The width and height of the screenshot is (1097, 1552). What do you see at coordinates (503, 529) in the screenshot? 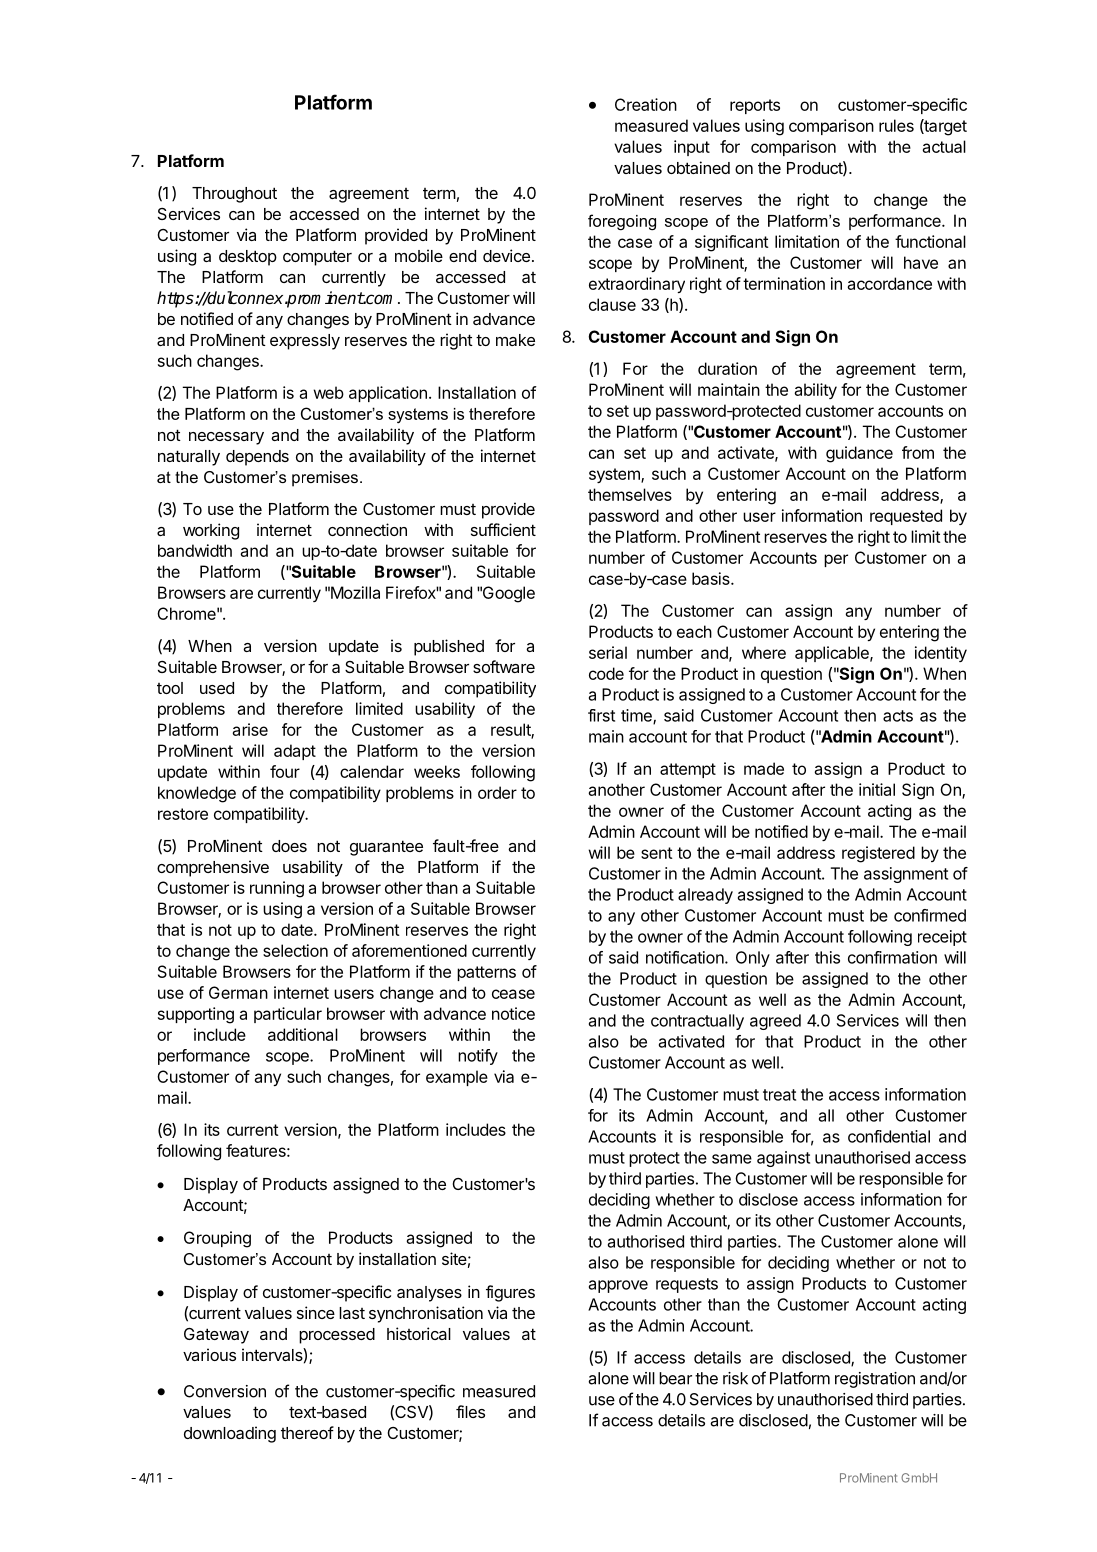
I see `sufficient` at bounding box center [503, 529].
